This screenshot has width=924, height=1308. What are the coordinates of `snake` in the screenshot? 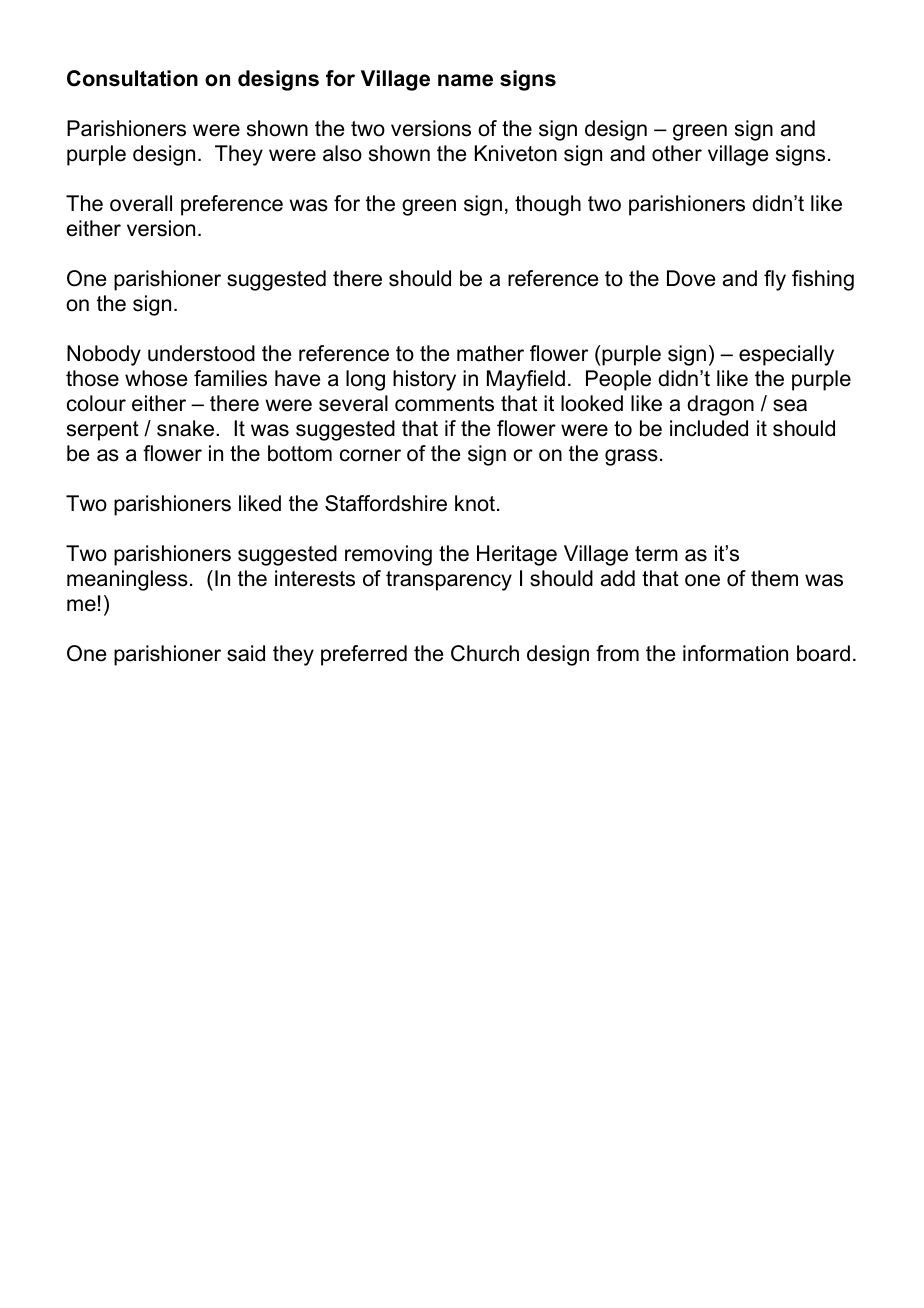 It's located at (185, 428).
